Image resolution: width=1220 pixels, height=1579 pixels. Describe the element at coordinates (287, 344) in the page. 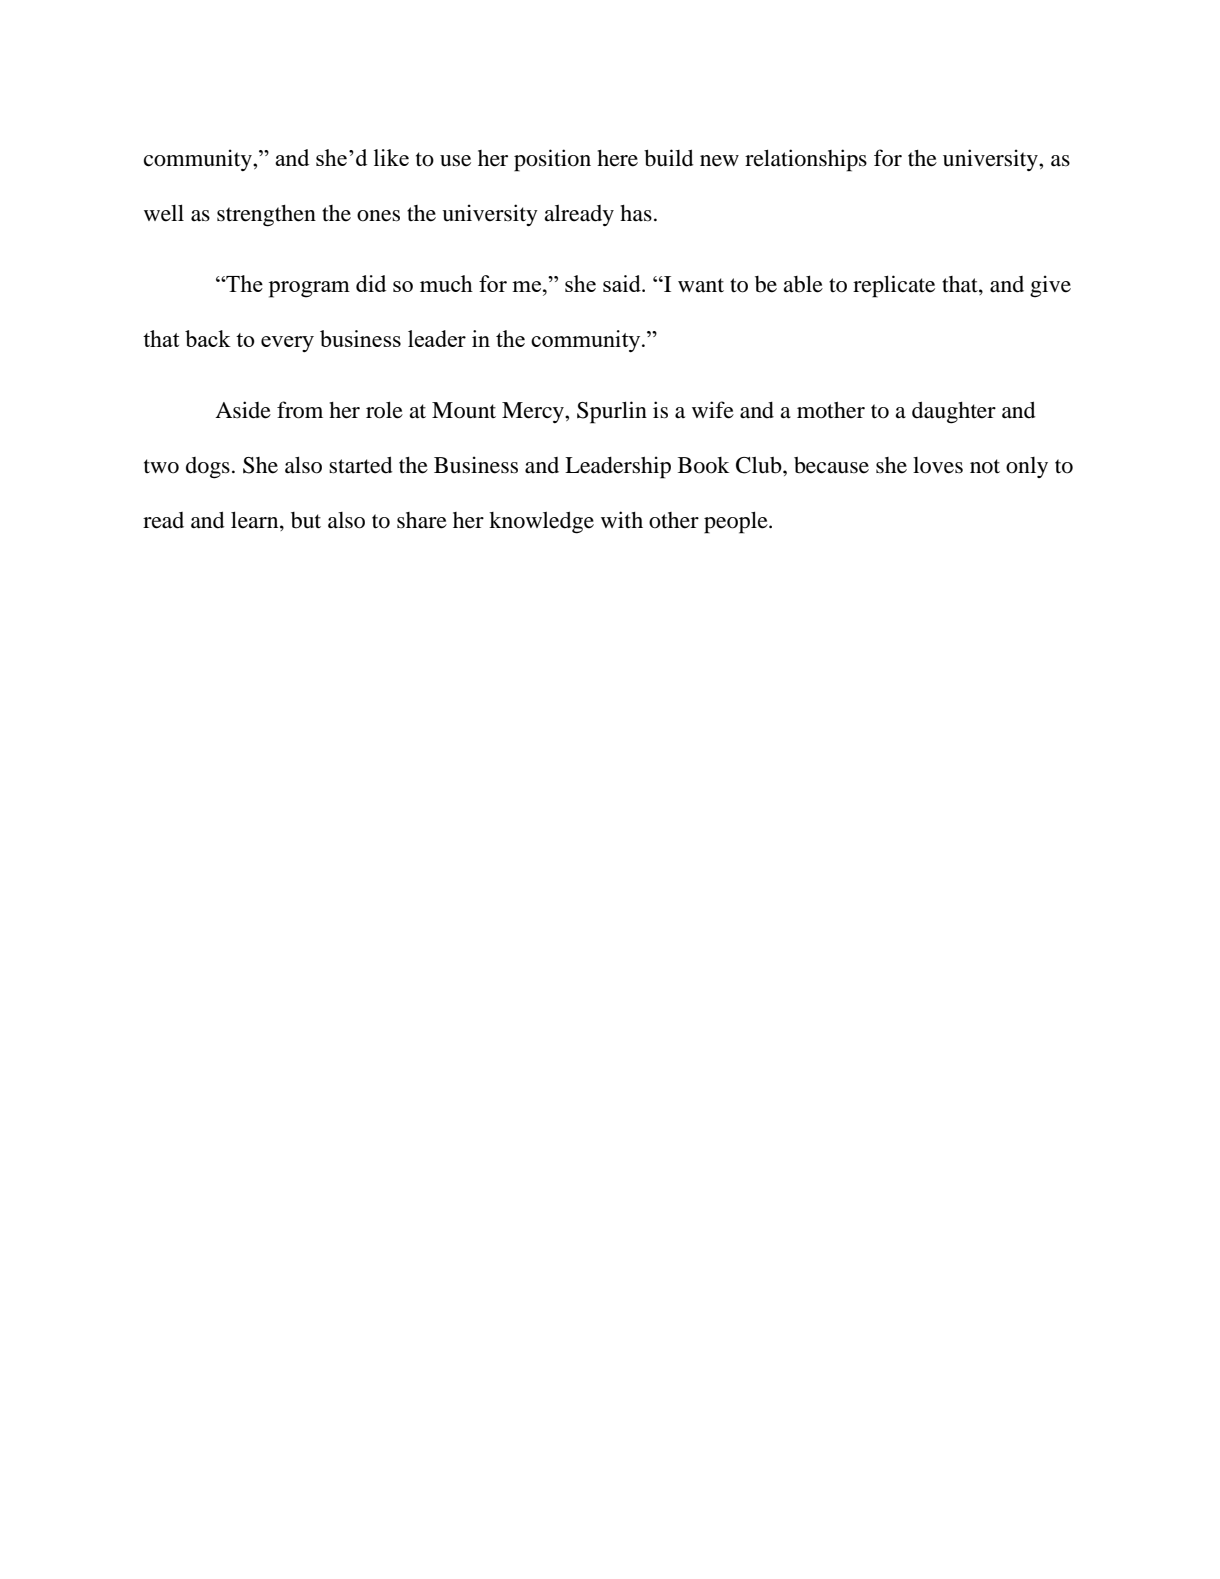

I see `every` at that location.
